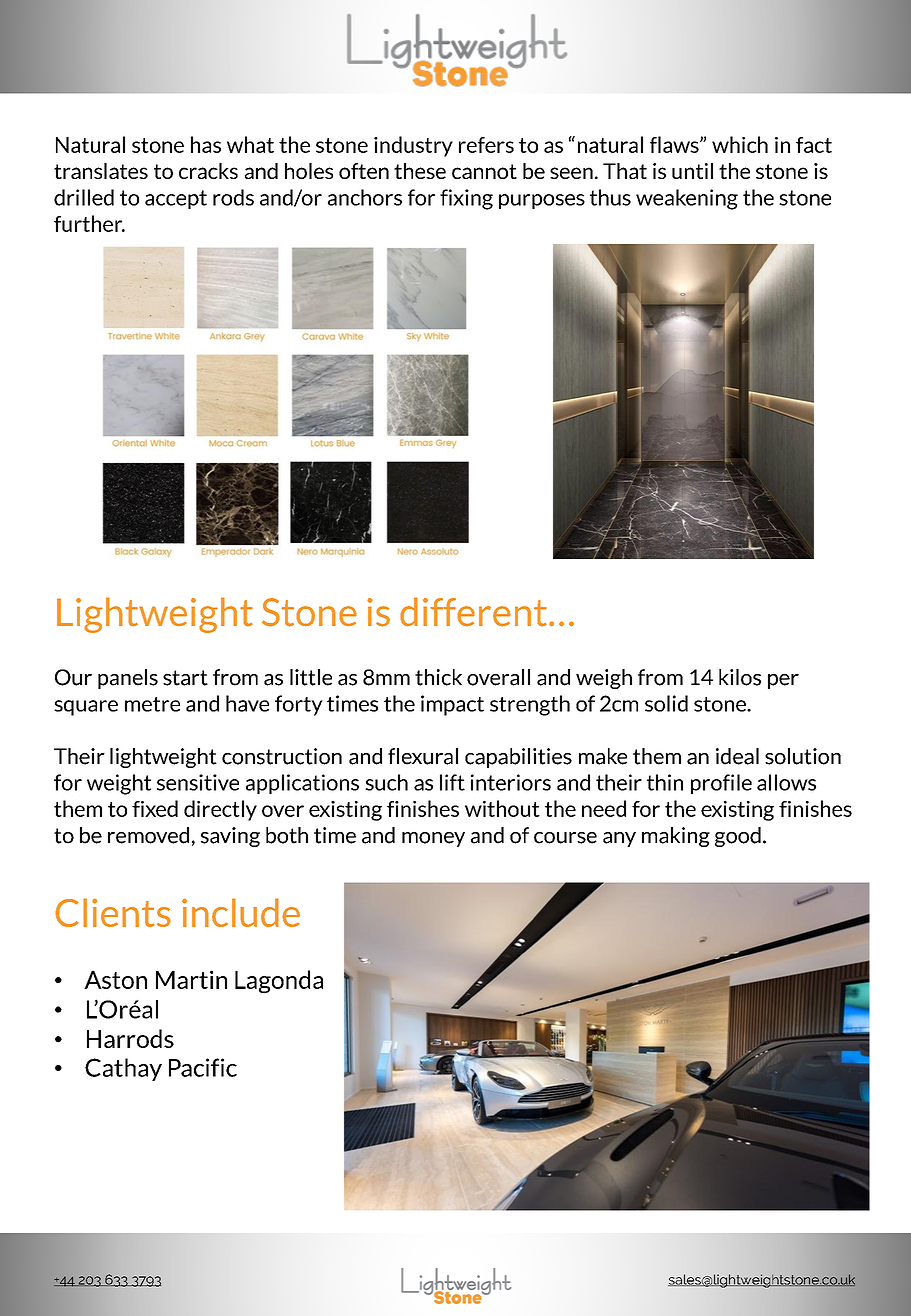 The height and width of the screenshot is (1316, 911). Describe the element at coordinates (692, 171) in the screenshot. I see `until` at that location.
